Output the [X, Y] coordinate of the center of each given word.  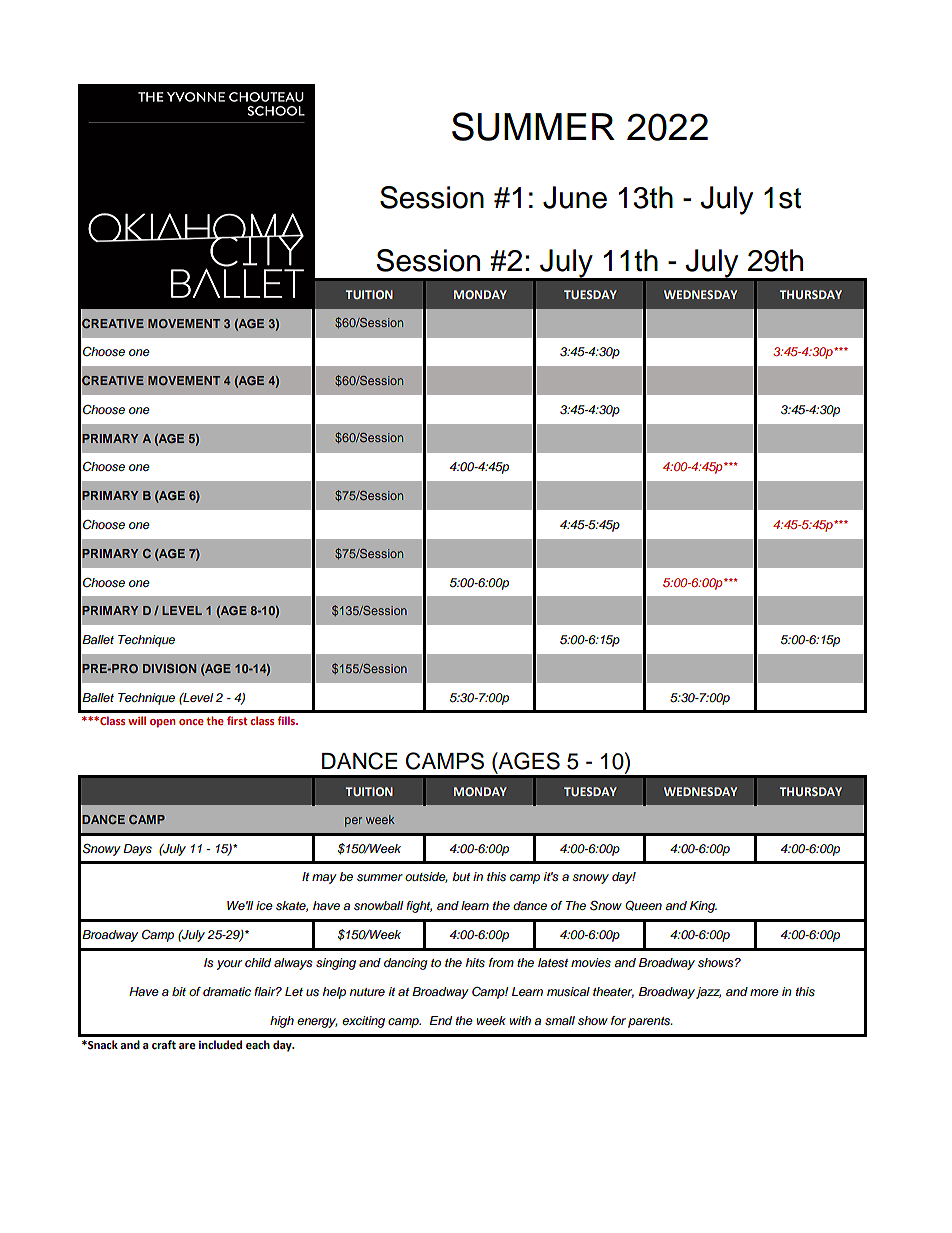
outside [426, 877]
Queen [643, 905]
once [191, 722]
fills [287, 720]
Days [137, 850]
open [162, 723]
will [137, 720]
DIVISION [169, 668]
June [575, 197]
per [353, 822]
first [237, 720]
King [703, 907]
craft [164, 1045]
